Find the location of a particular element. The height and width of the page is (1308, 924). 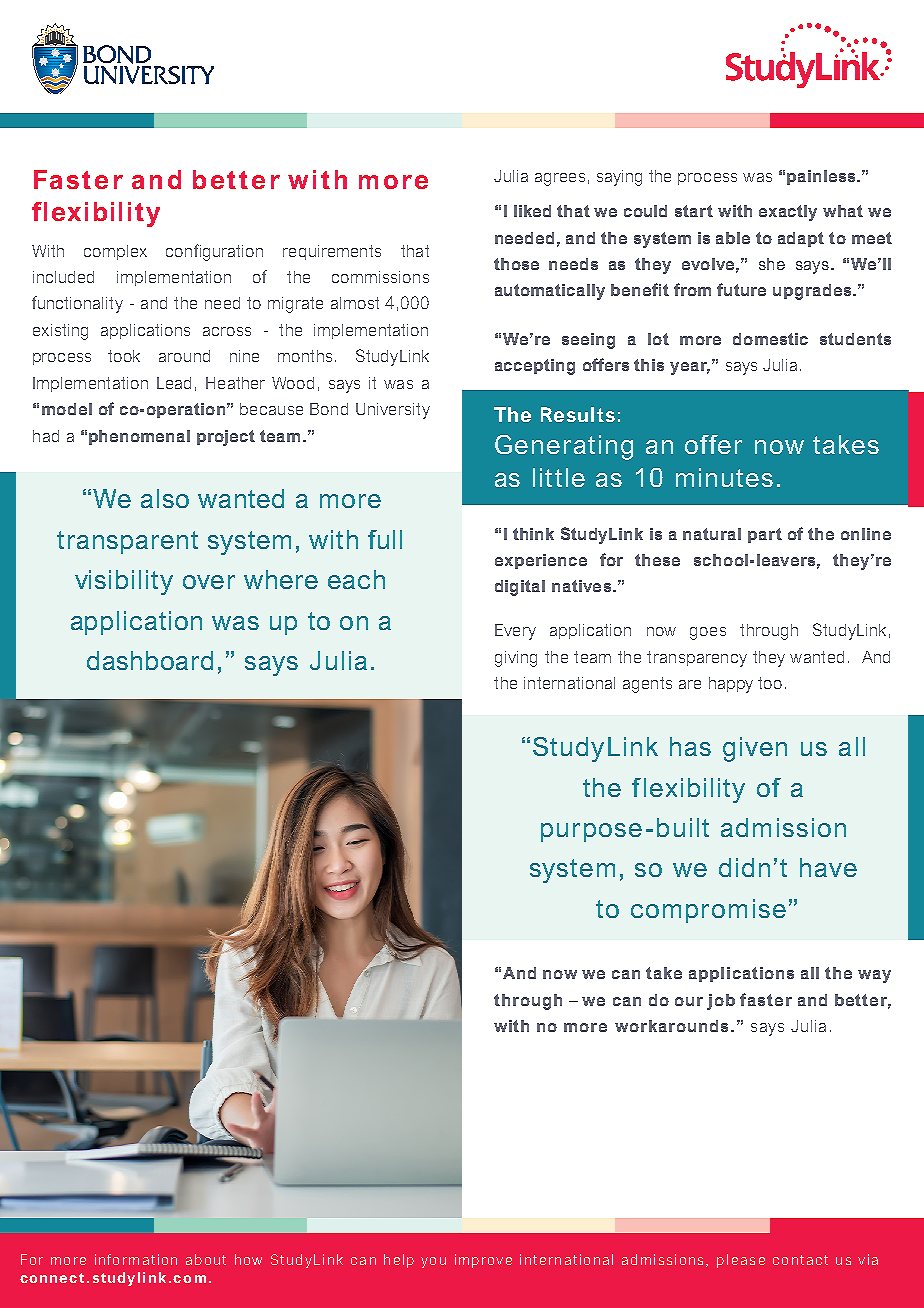

how is located at coordinates (248, 1259).
